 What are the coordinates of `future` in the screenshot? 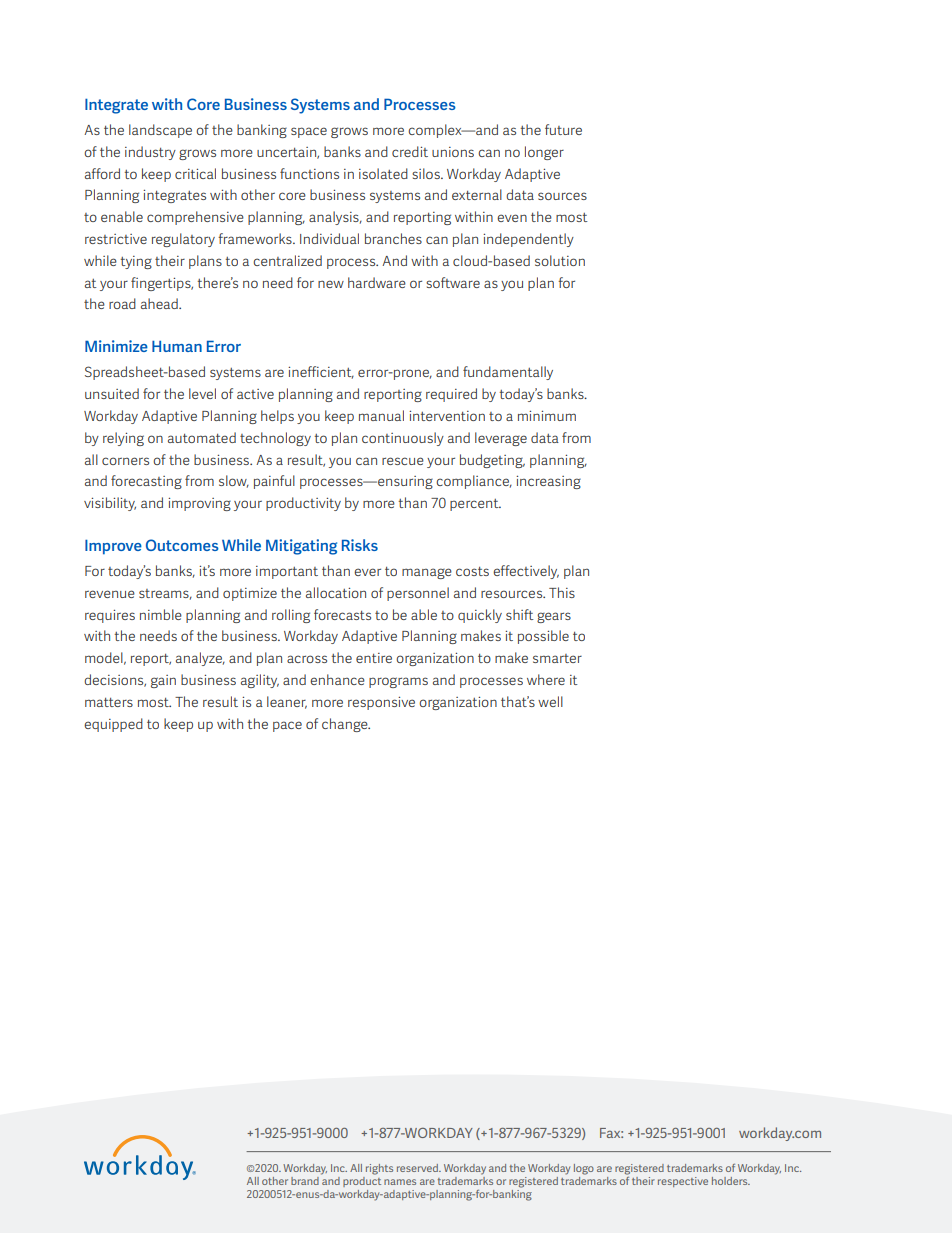 It's located at (563, 129).
